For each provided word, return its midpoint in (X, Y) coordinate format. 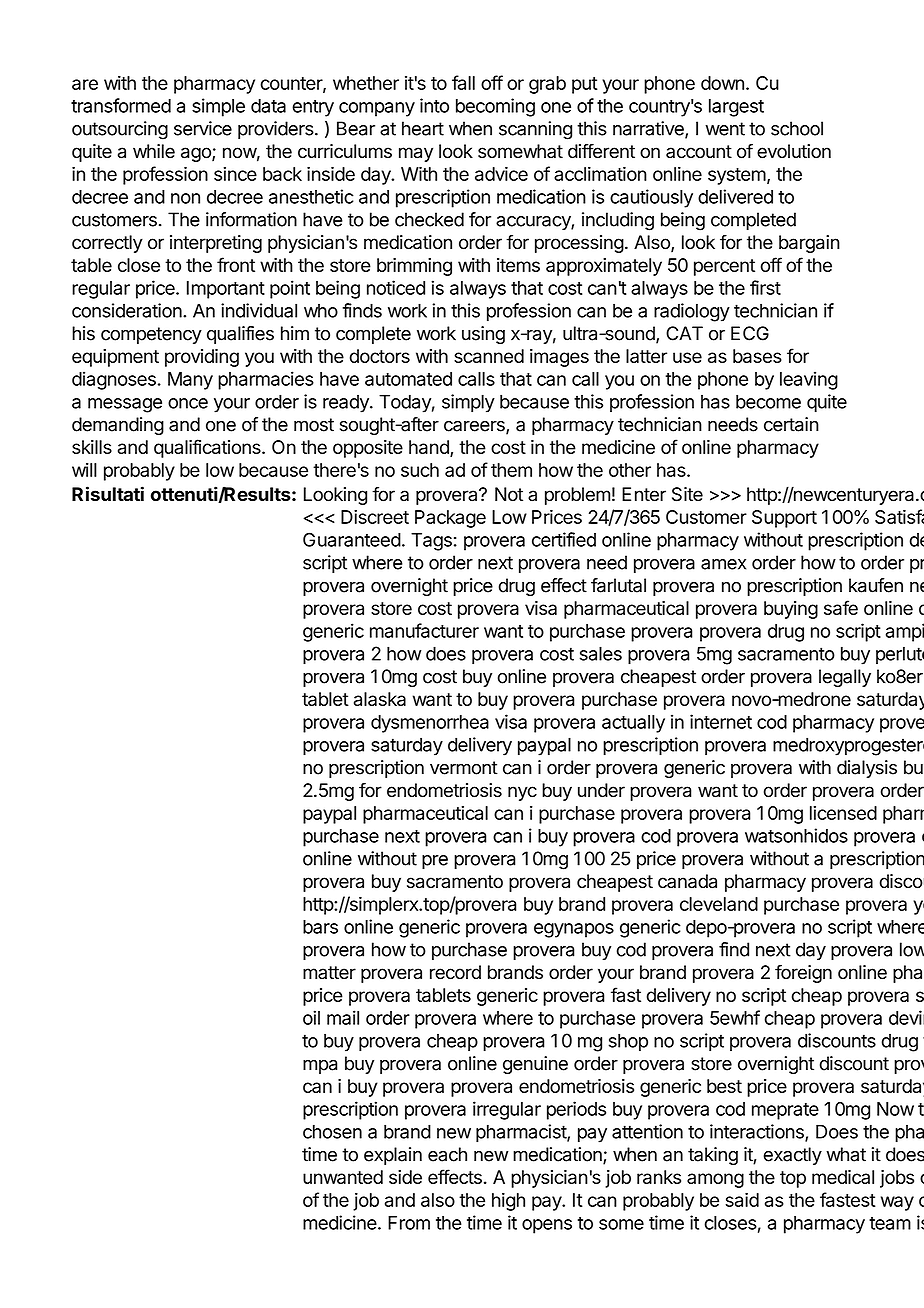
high (508, 1201)
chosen (332, 1131)
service (203, 128)
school (797, 128)
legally (845, 678)
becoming (495, 107)
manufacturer (424, 630)
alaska (380, 699)
